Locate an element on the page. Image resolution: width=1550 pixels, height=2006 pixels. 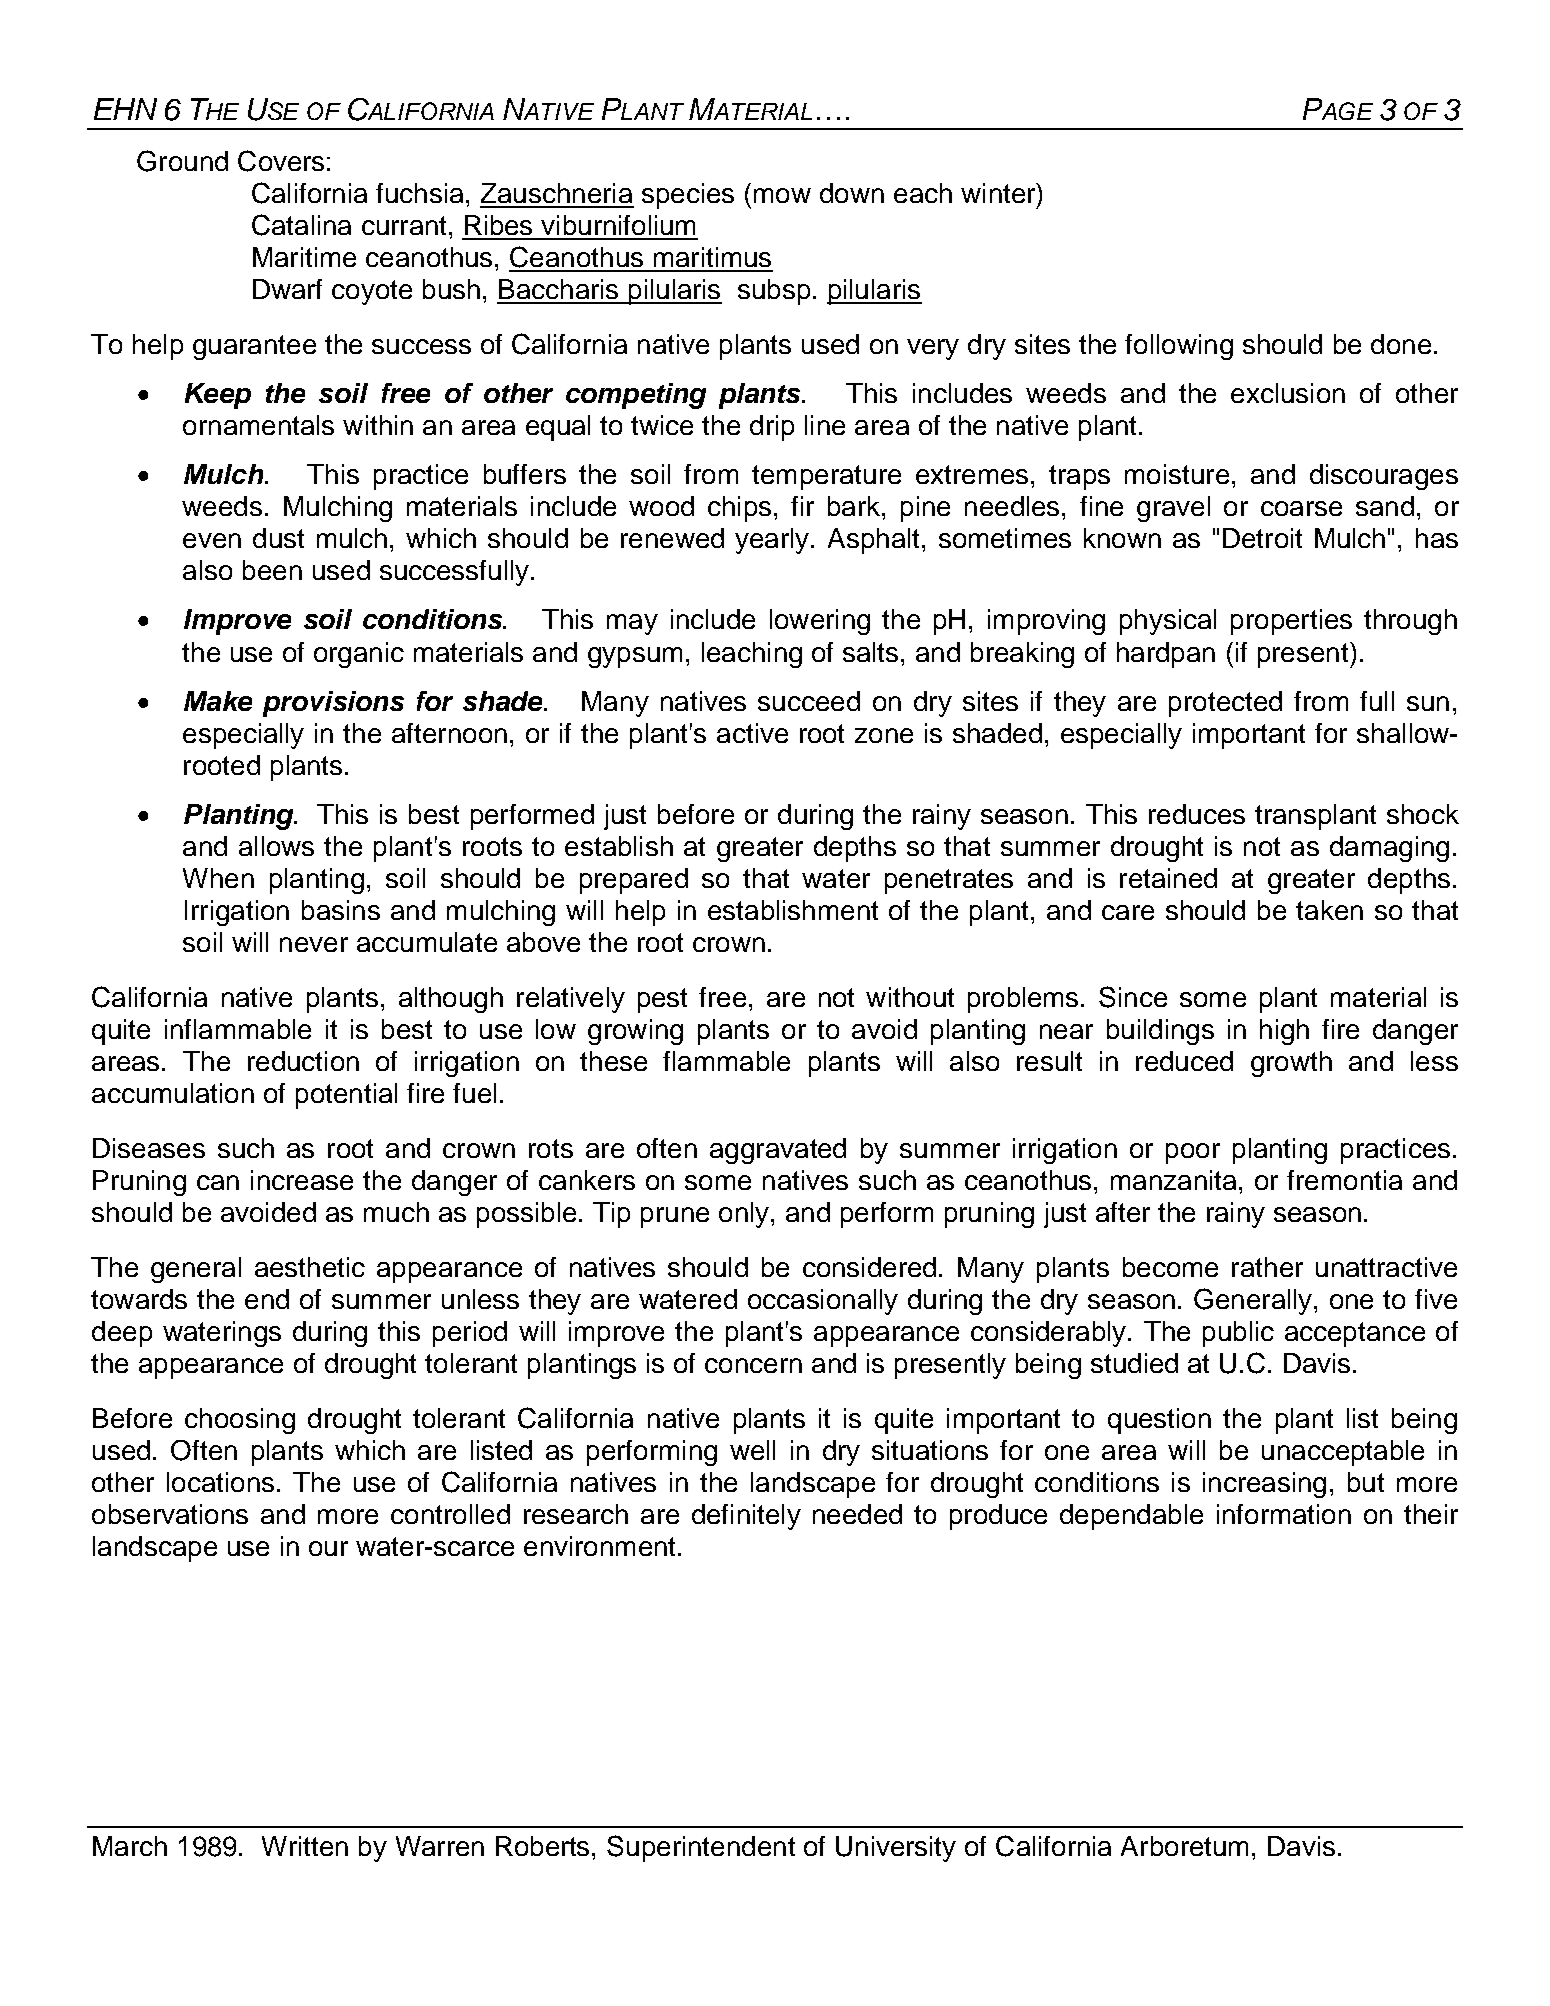
winter is located at coordinates (999, 193).
